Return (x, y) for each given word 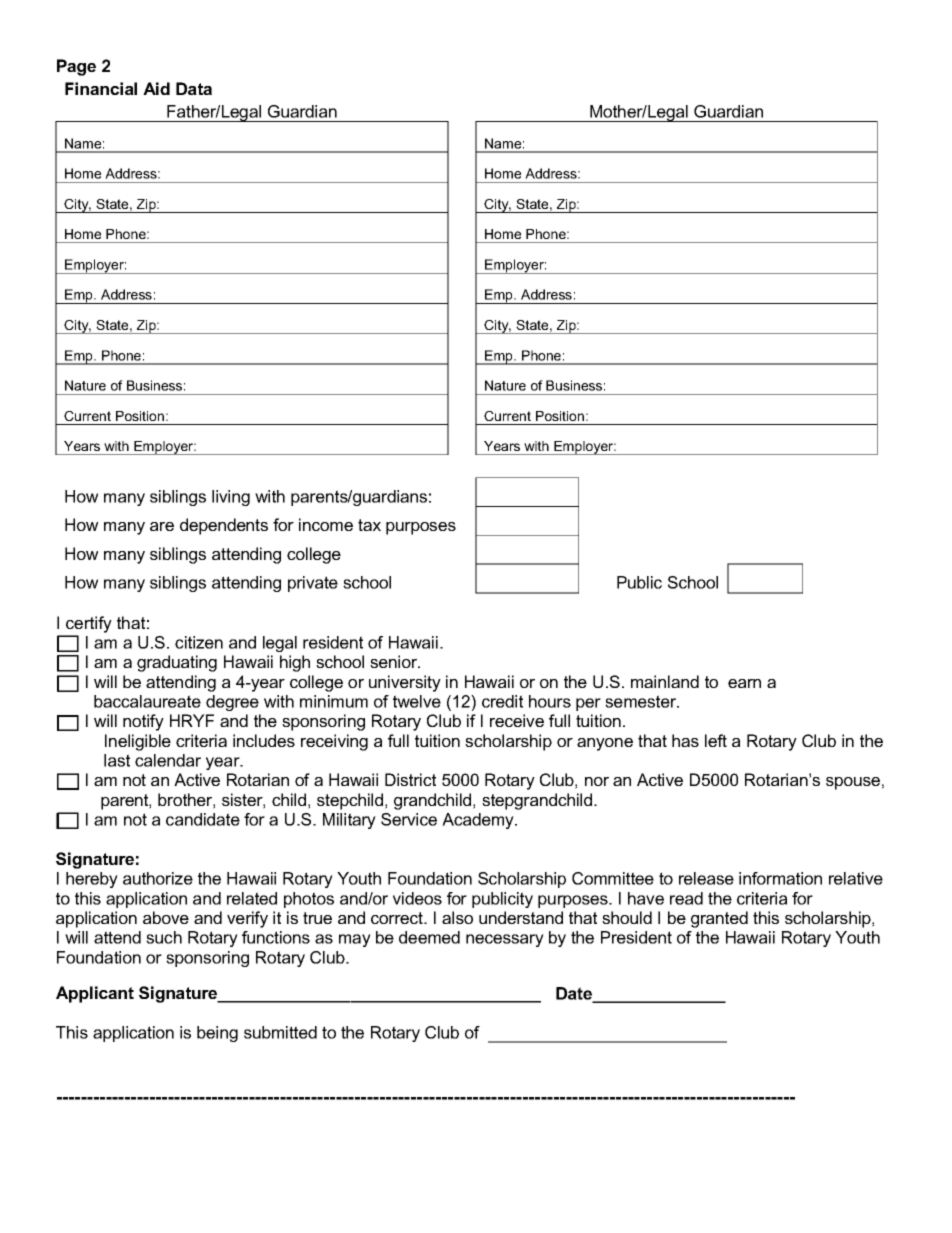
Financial (101, 88)
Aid (156, 88)
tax (369, 525)
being (217, 1034)
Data (194, 88)
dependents (224, 526)
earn (744, 683)
